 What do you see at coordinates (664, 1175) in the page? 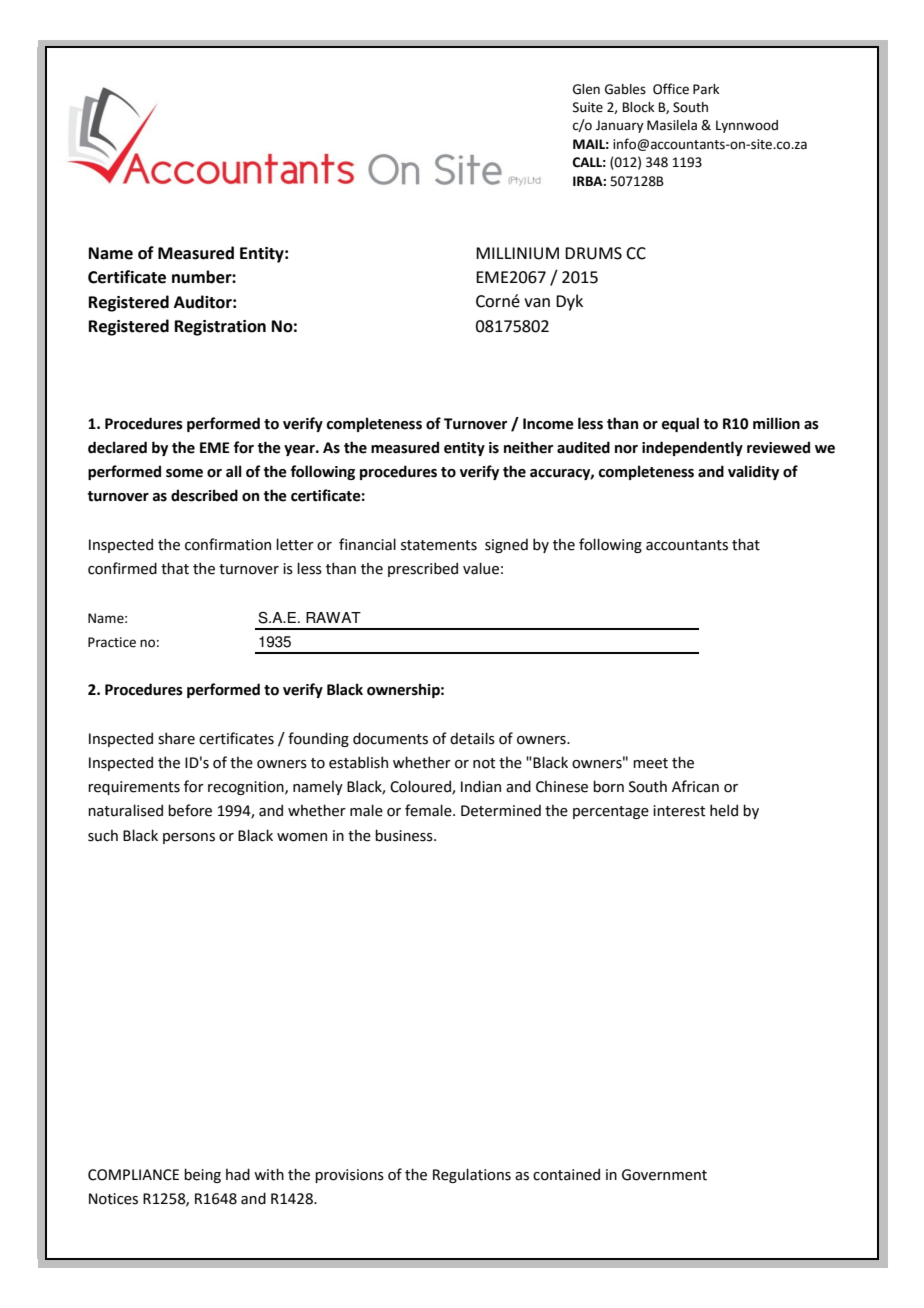
I see `Government` at bounding box center [664, 1175].
